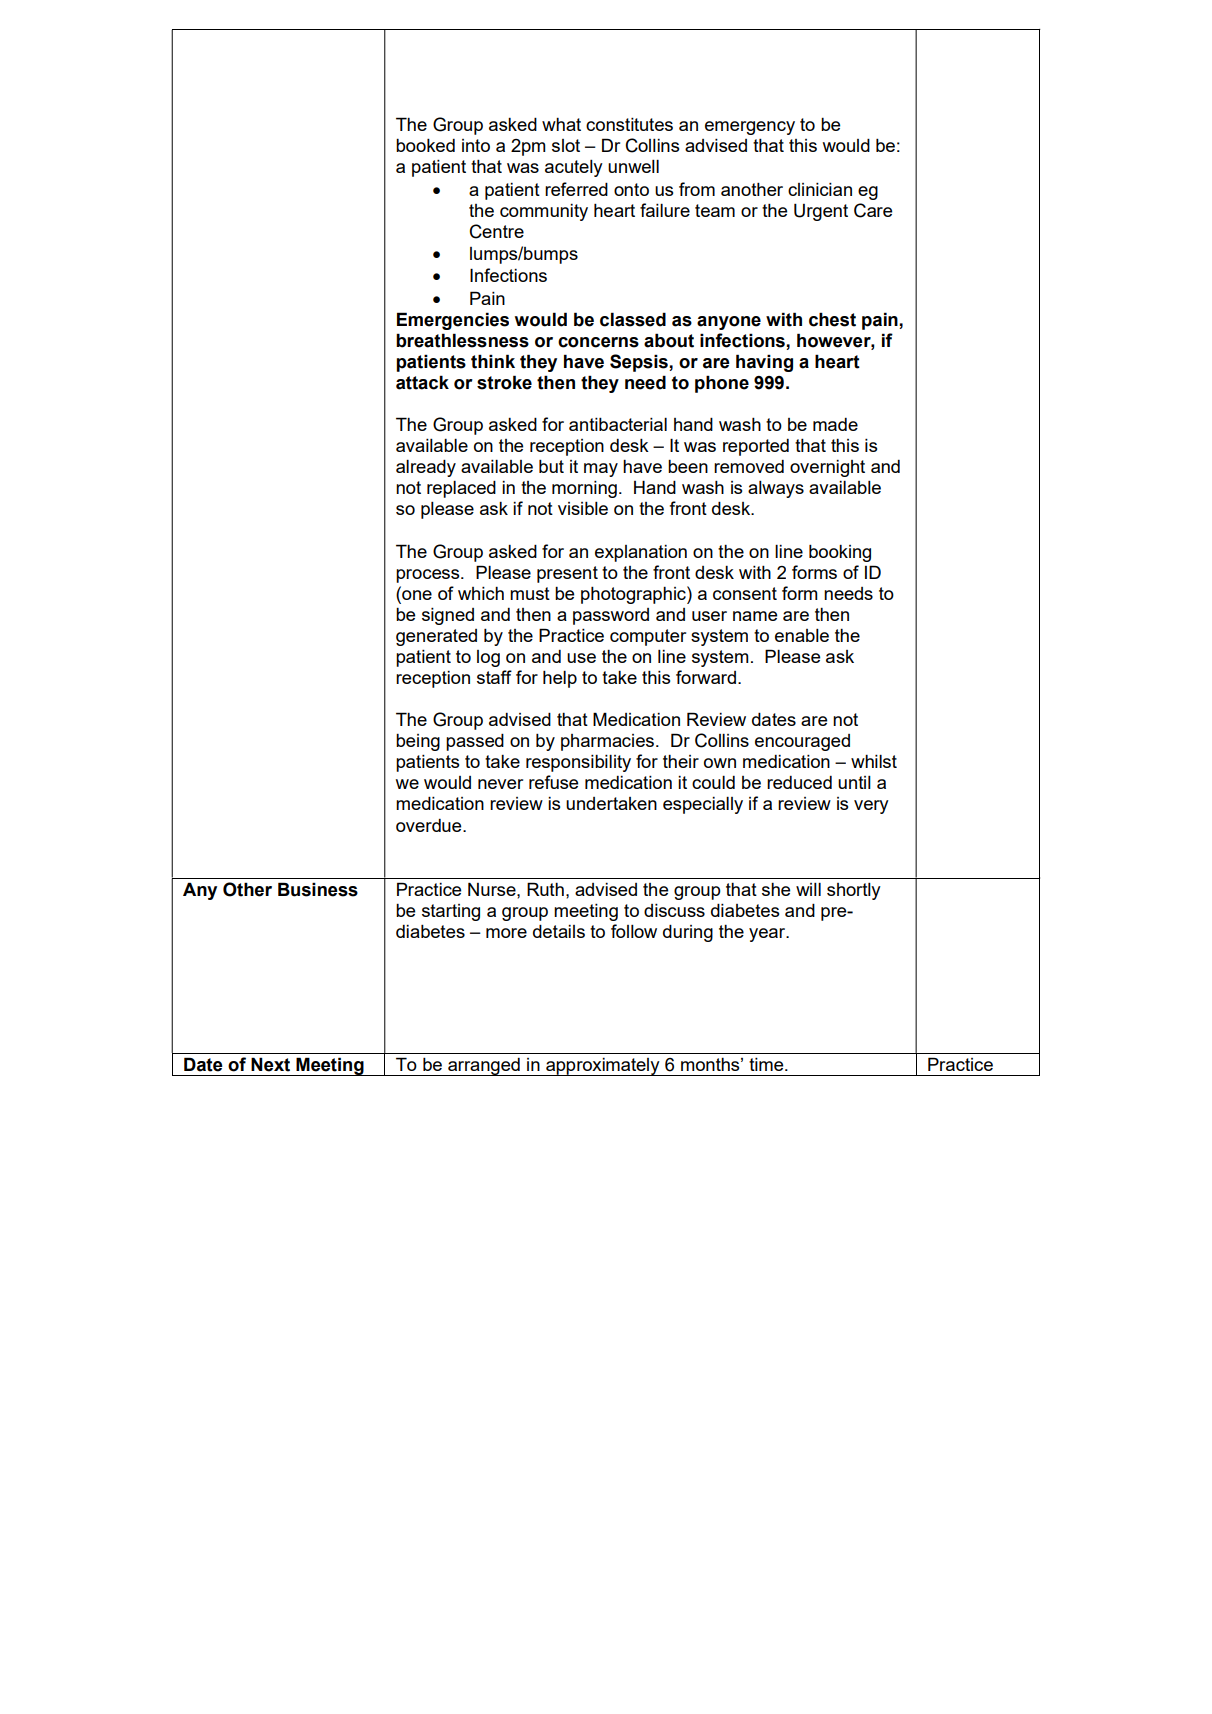 Image resolution: width=1212 pixels, height=1714 pixels. Describe the element at coordinates (484, 1067) in the screenshot. I see `arranged` at that location.
